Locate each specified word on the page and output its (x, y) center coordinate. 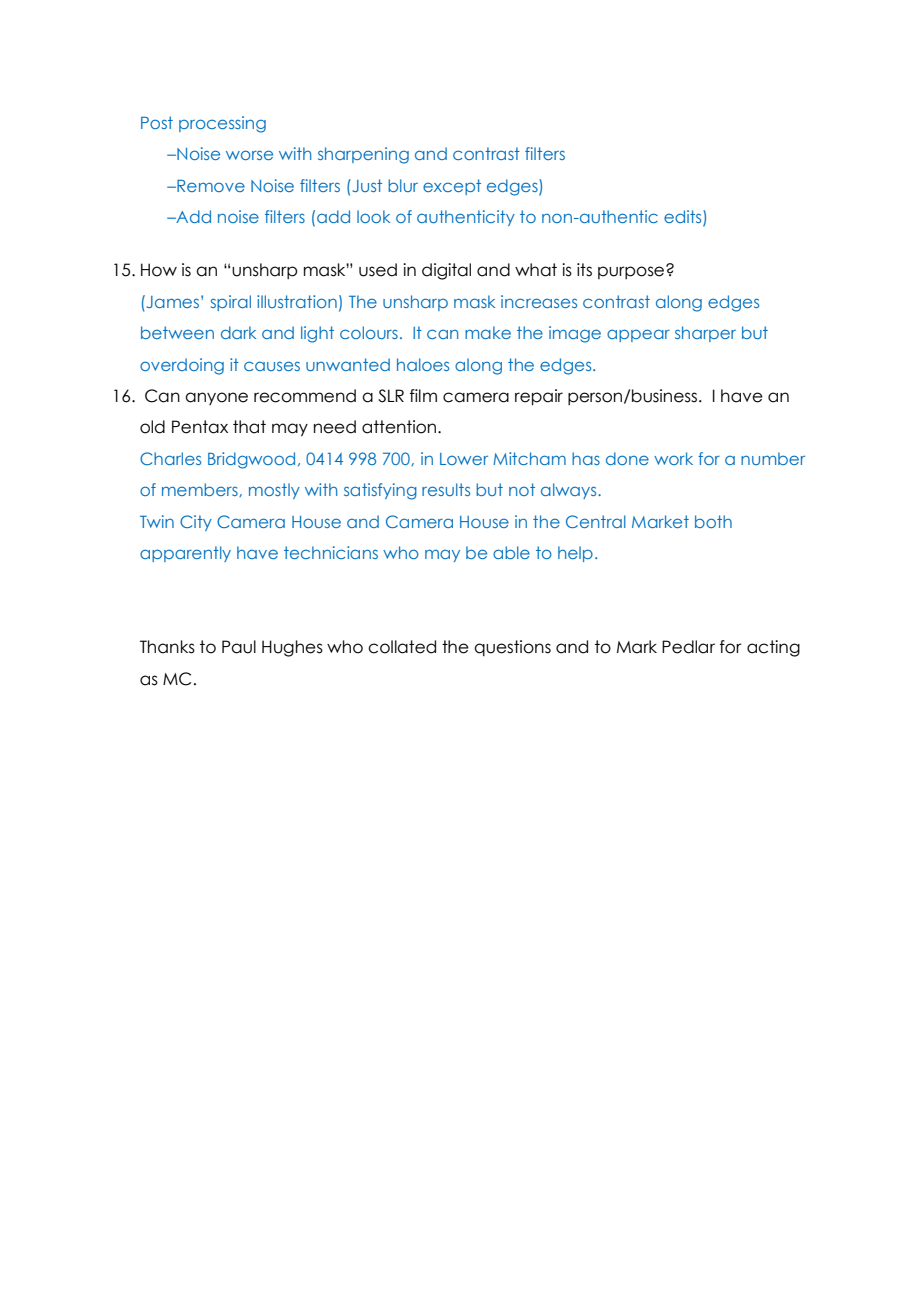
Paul (239, 647)
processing (222, 124)
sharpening (363, 155)
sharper (705, 334)
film (423, 395)
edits (684, 218)
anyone (216, 398)
